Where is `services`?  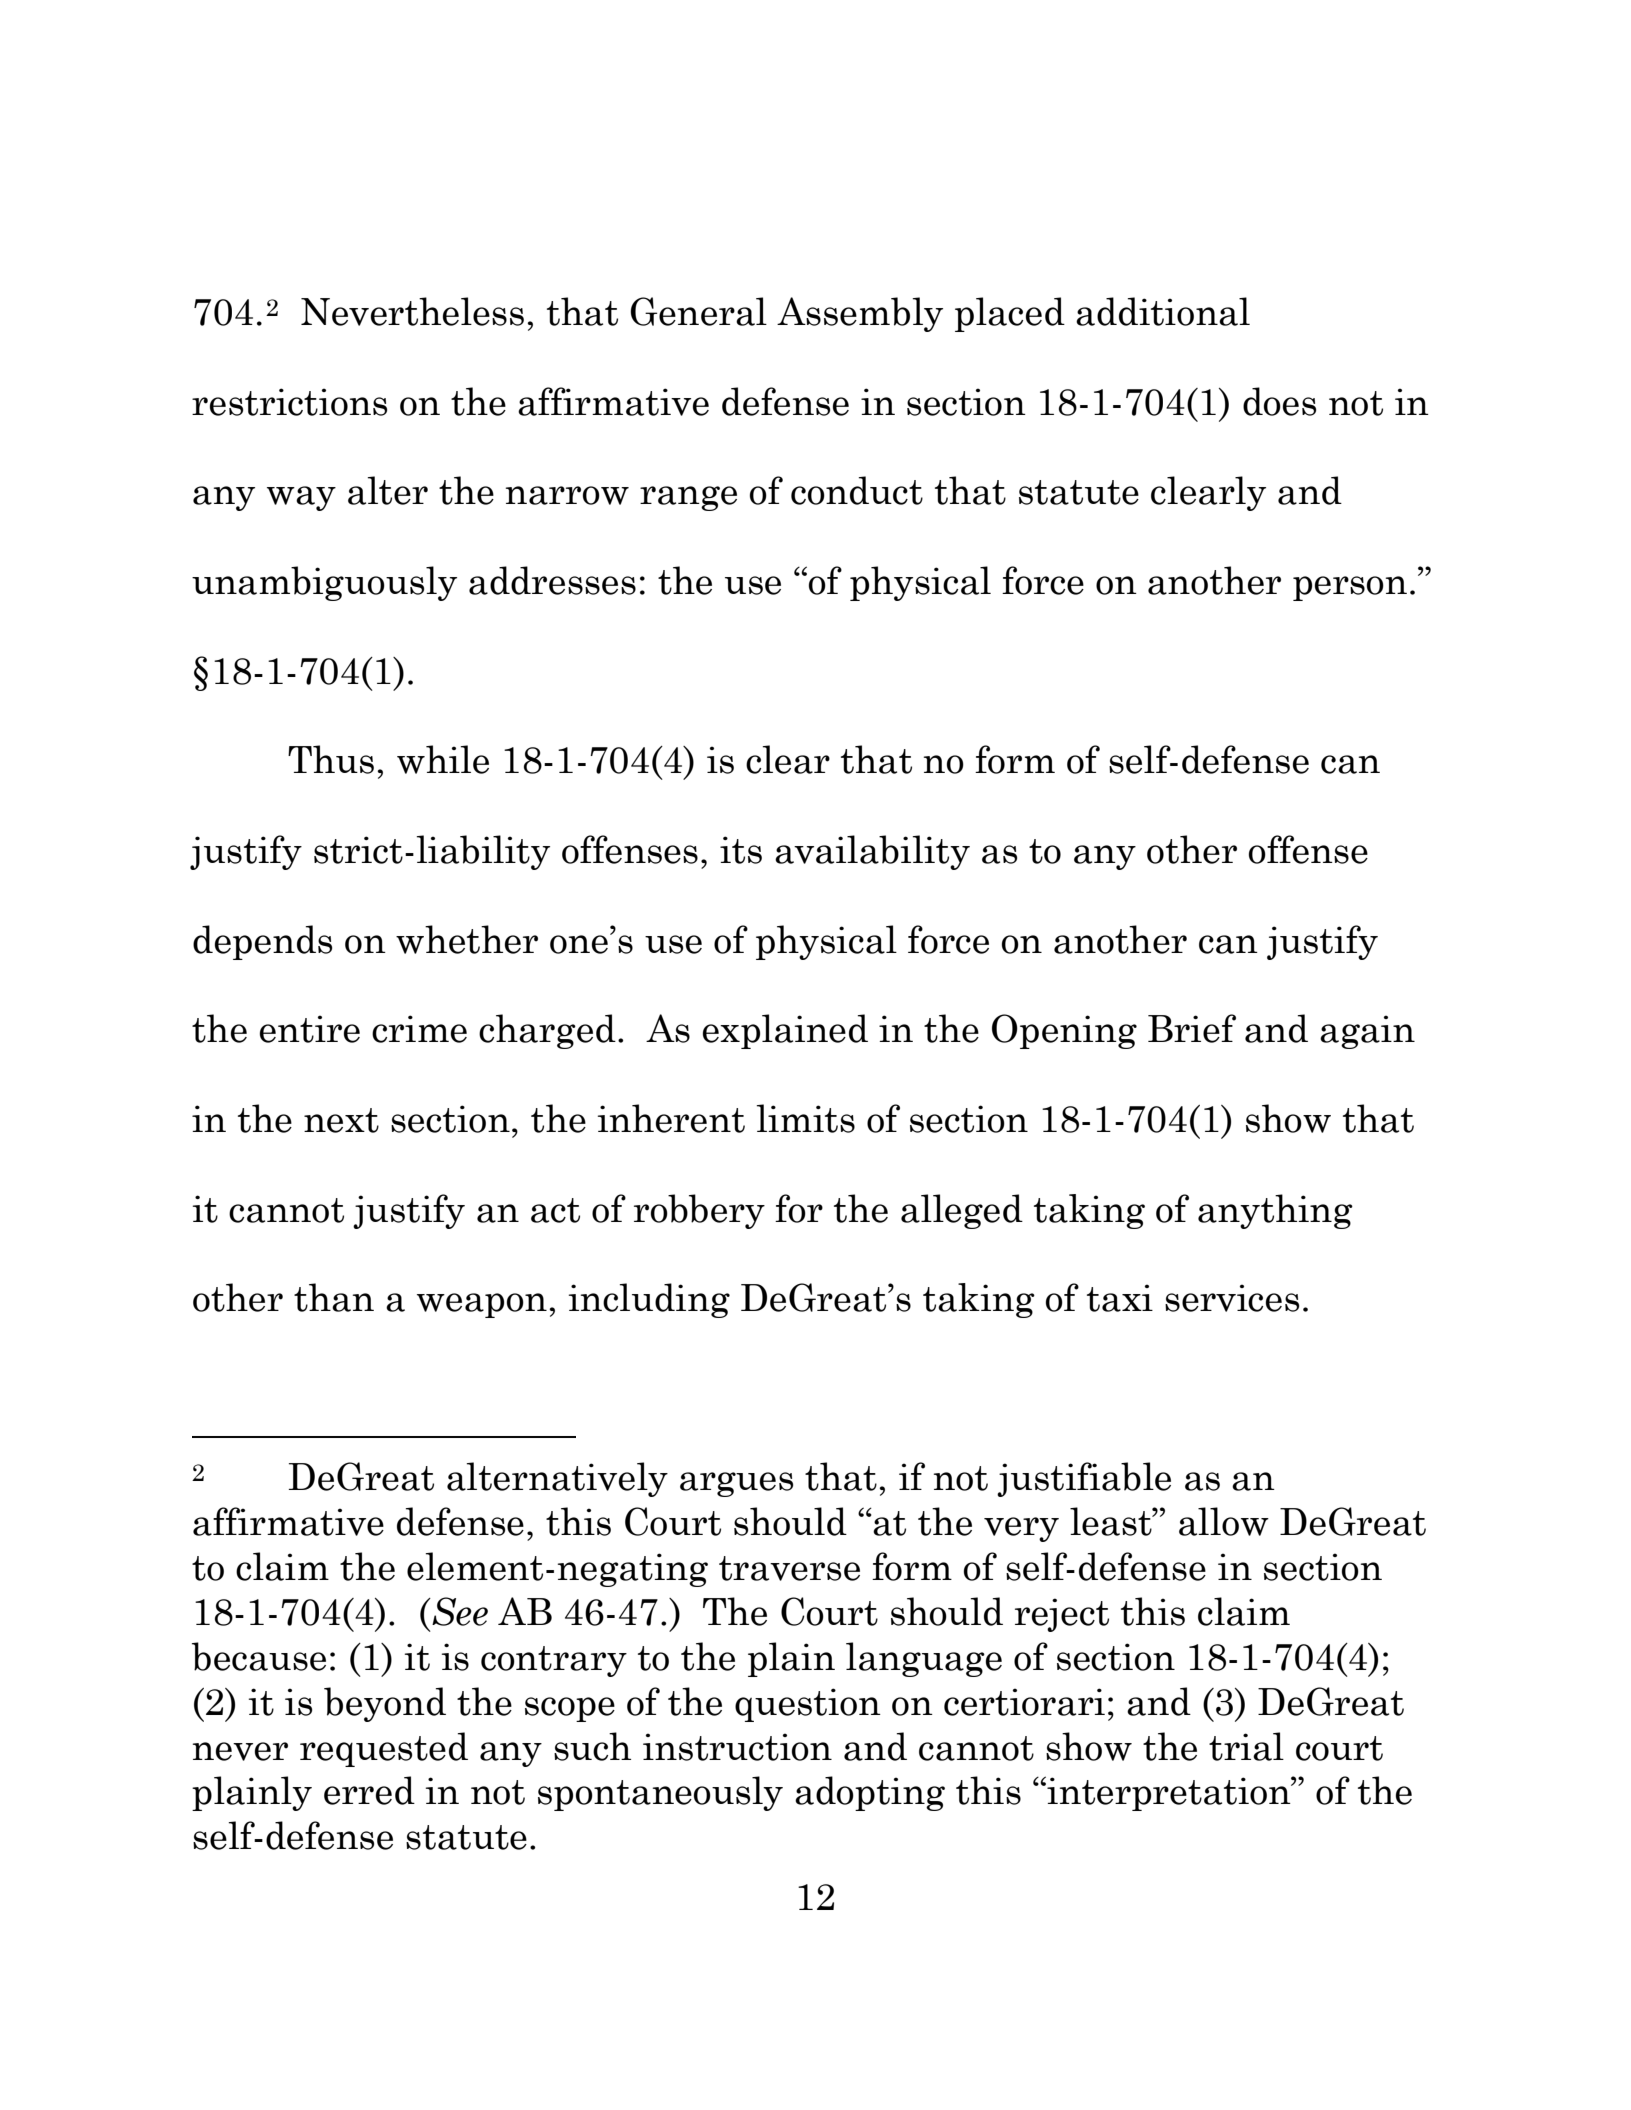 services is located at coordinates (1232, 1298).
